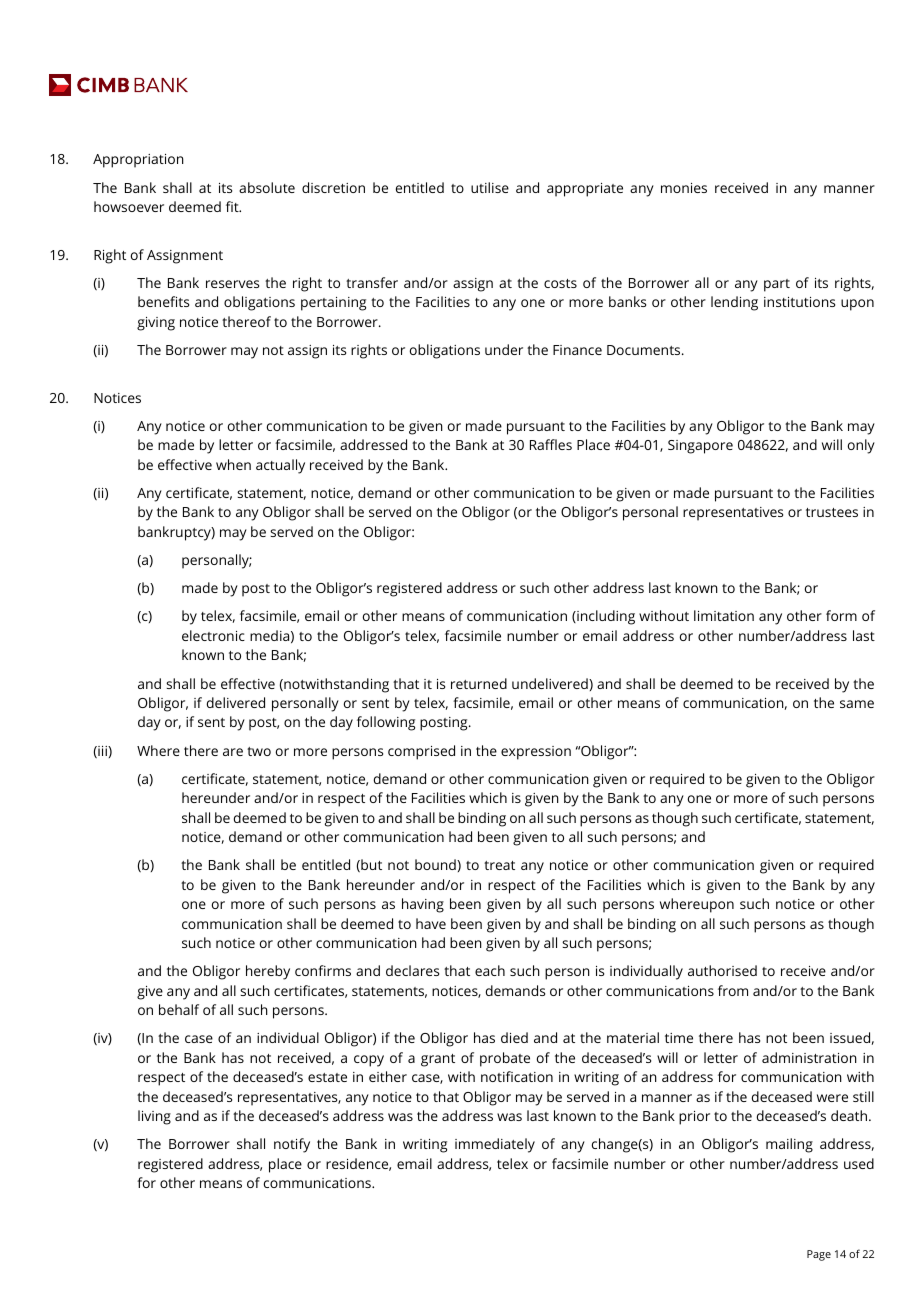 This document has height=1308, width=924. What do you see at coordinates (517, 1076) in the document?
I see `notification` at bounding box center [517, 1076].
